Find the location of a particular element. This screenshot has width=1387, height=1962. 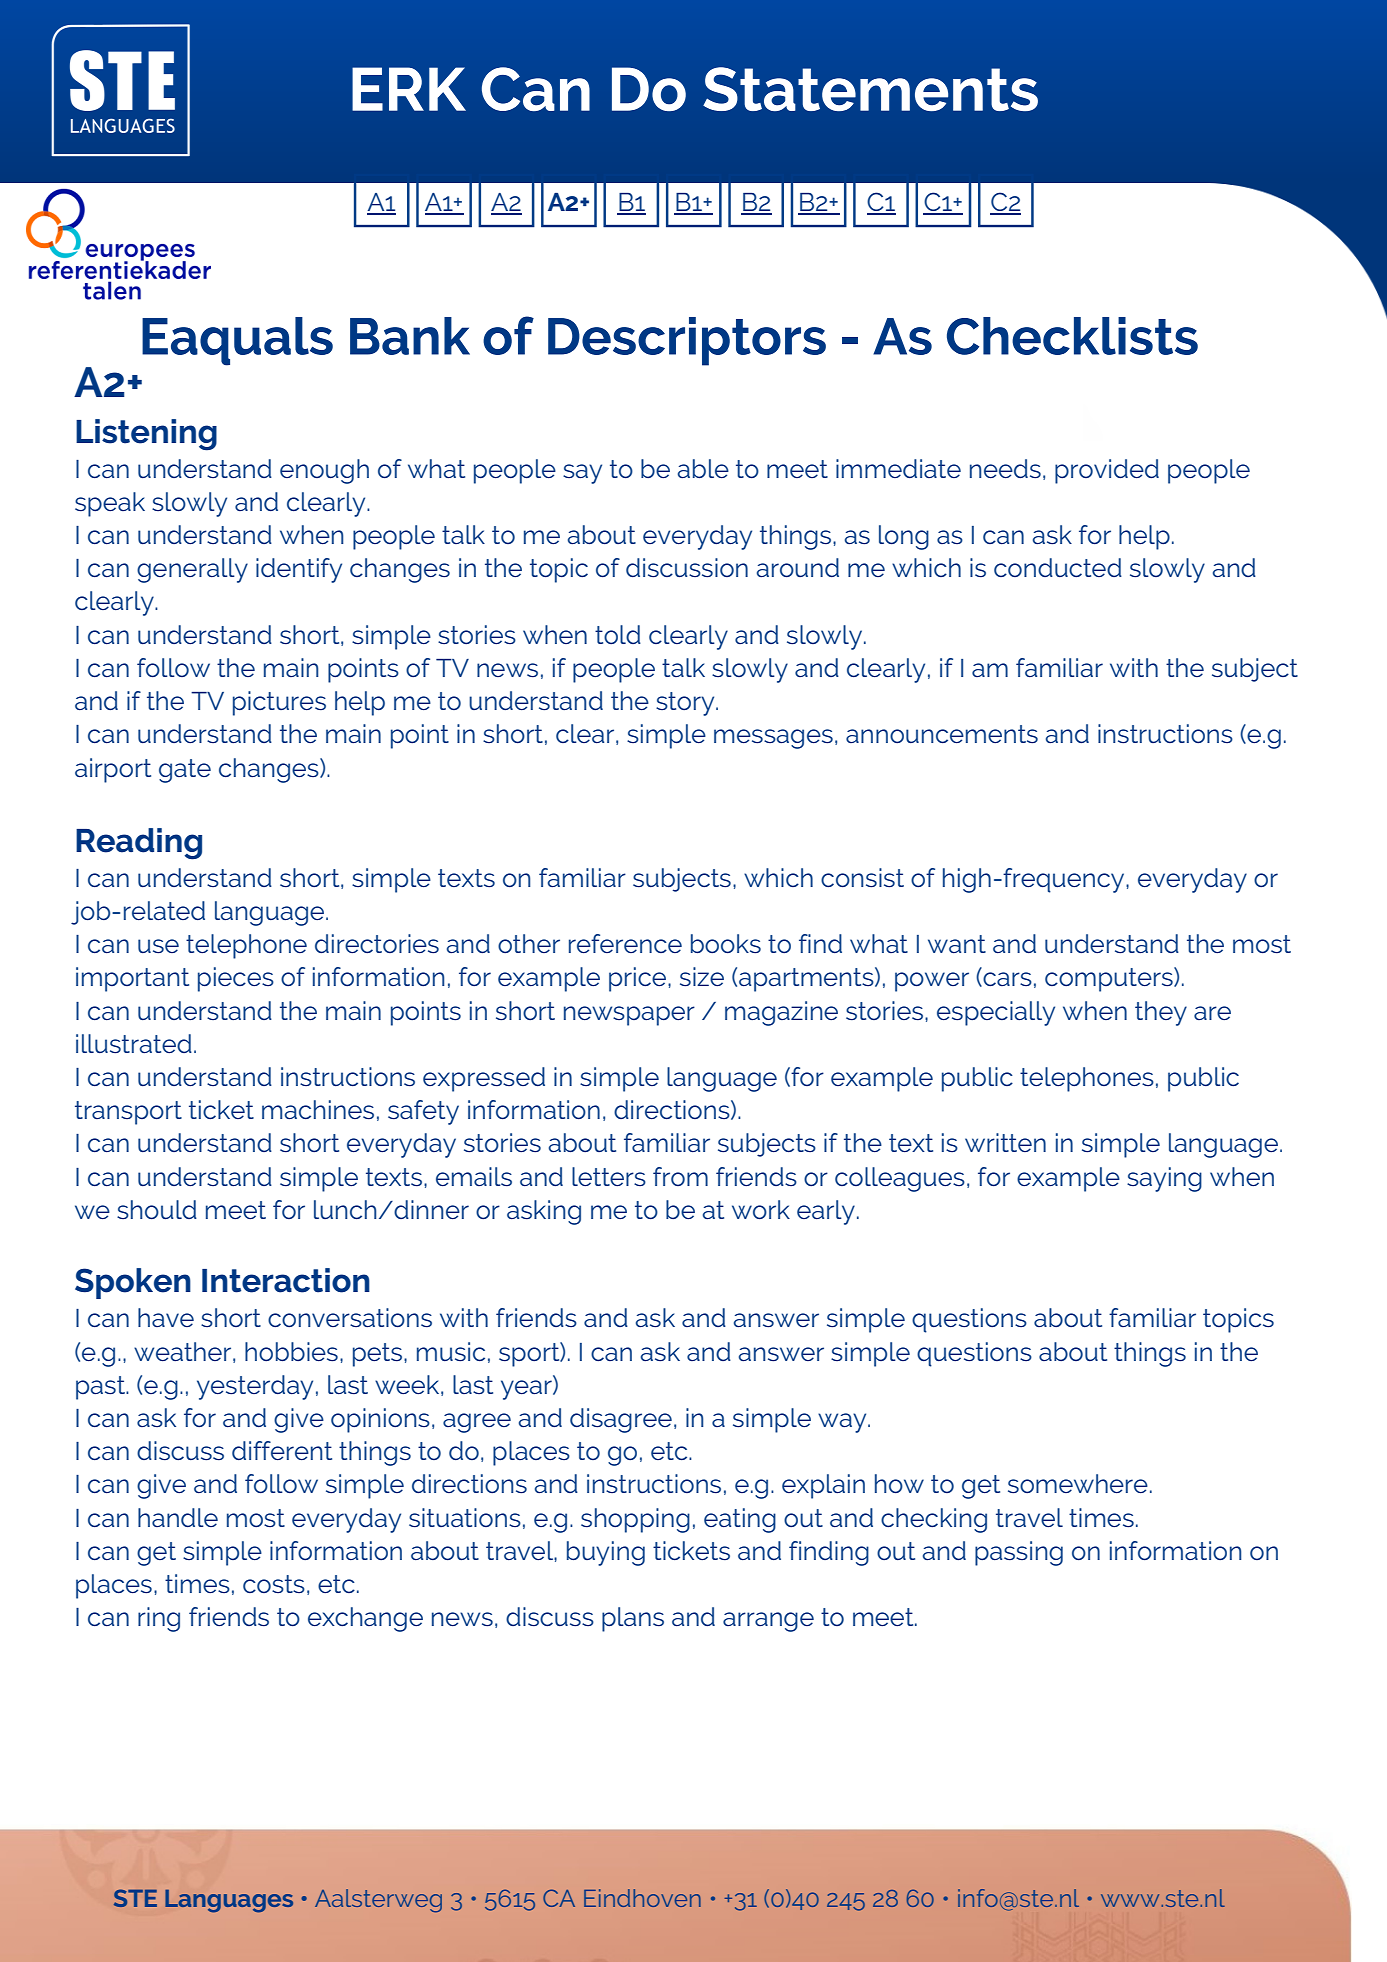

price is located at coordinates (639, 979).
